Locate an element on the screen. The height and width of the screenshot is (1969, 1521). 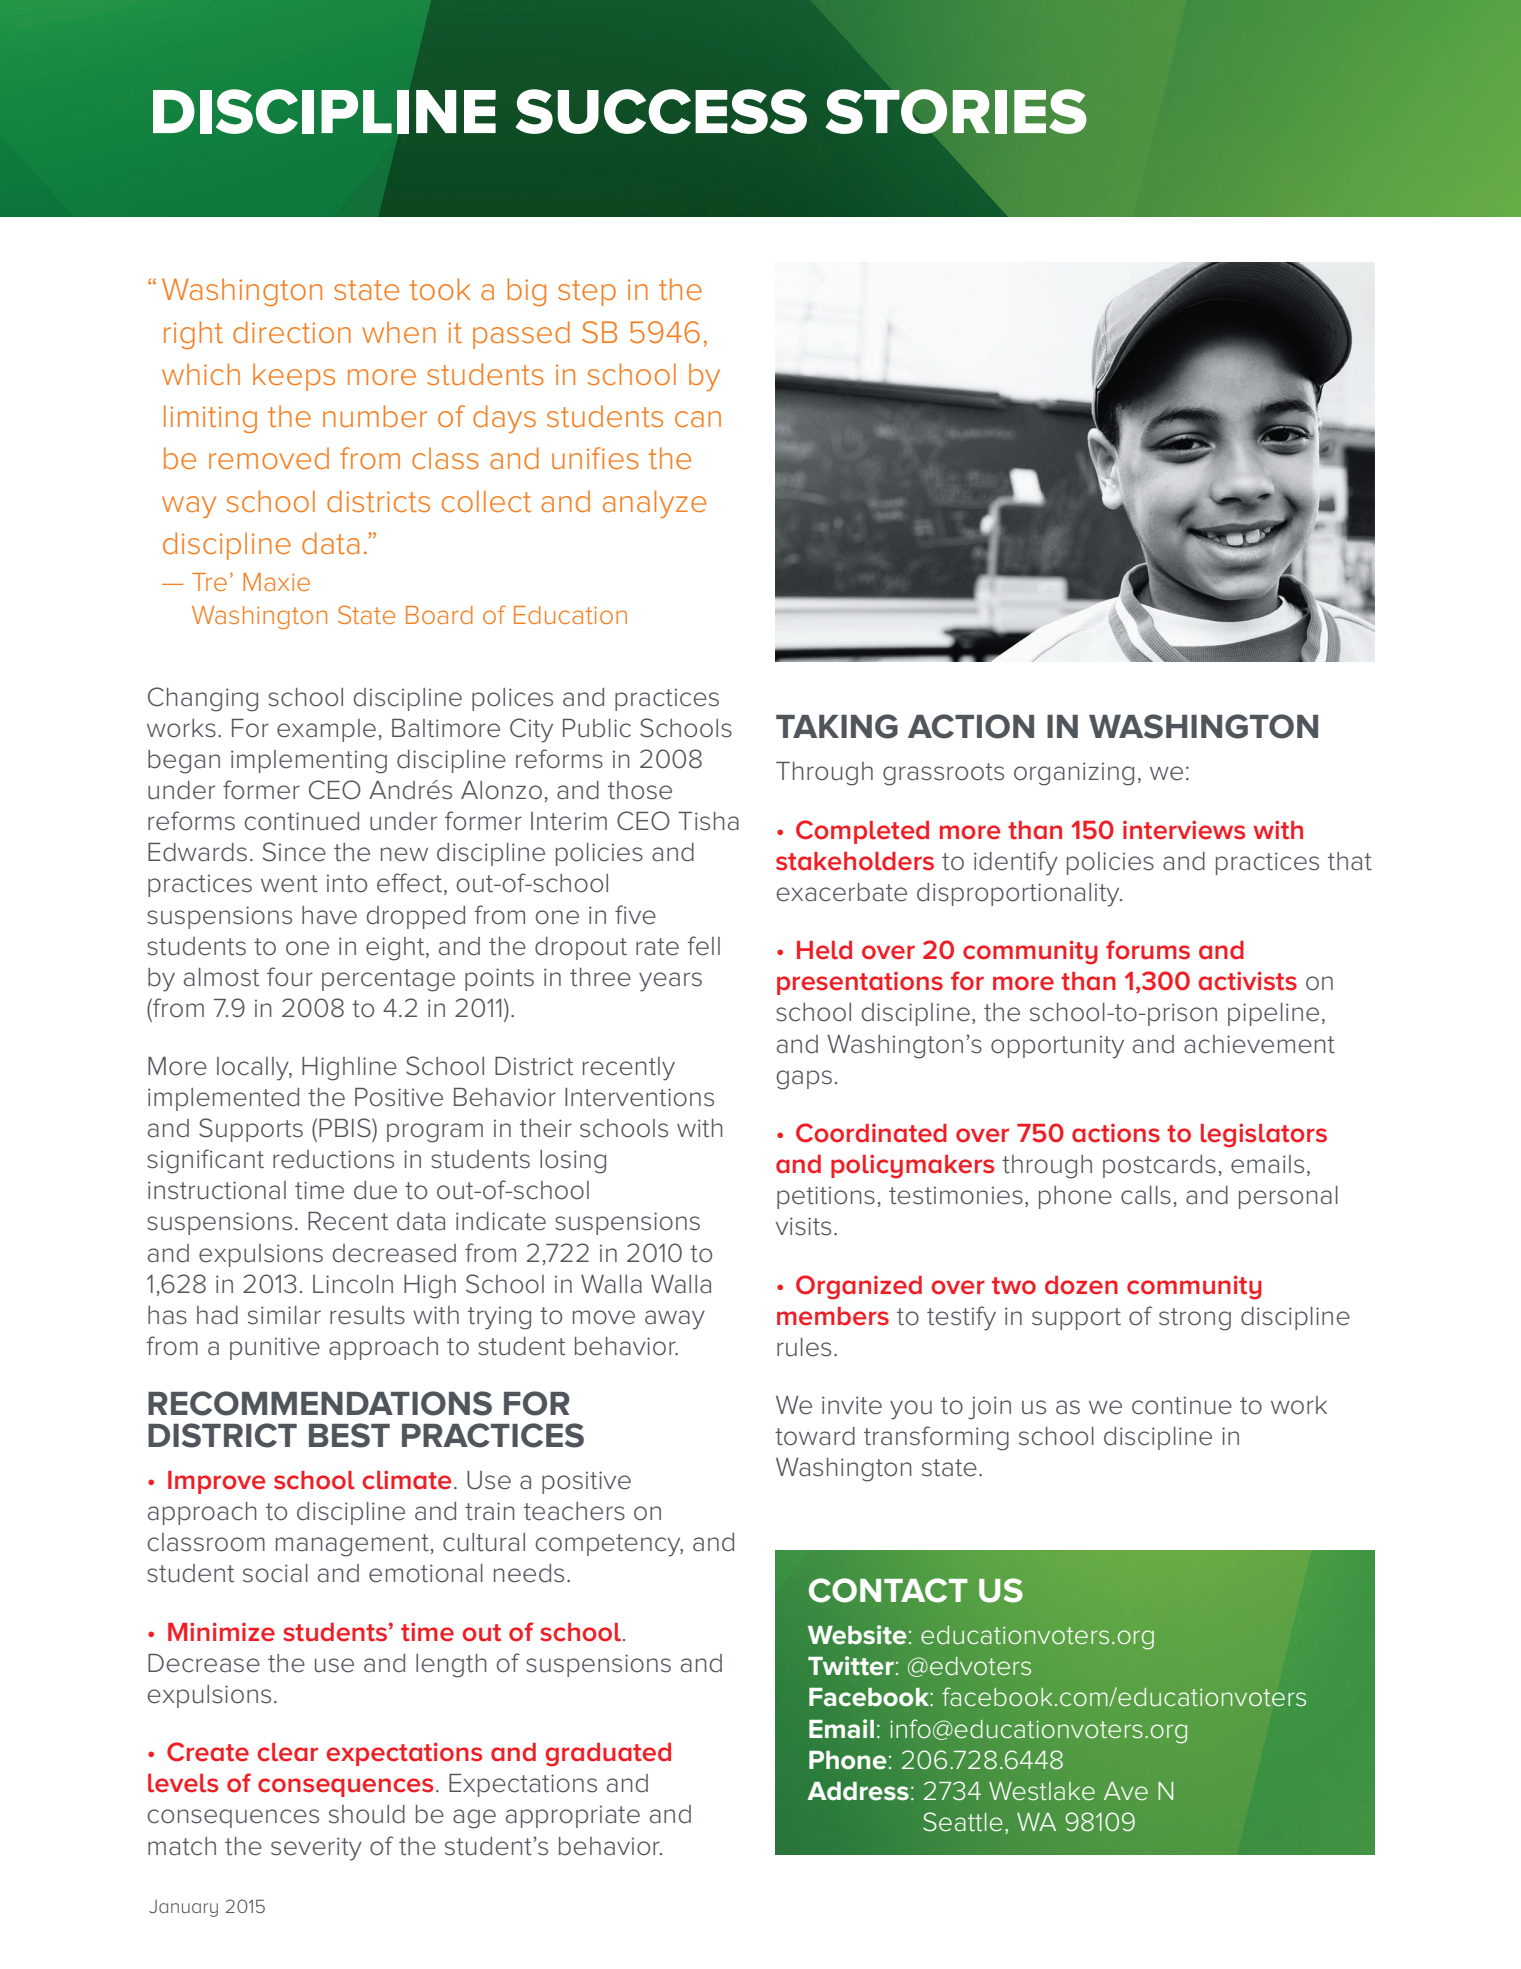
RECOMMENDATIONS is located at coordinates (320, 1403).
